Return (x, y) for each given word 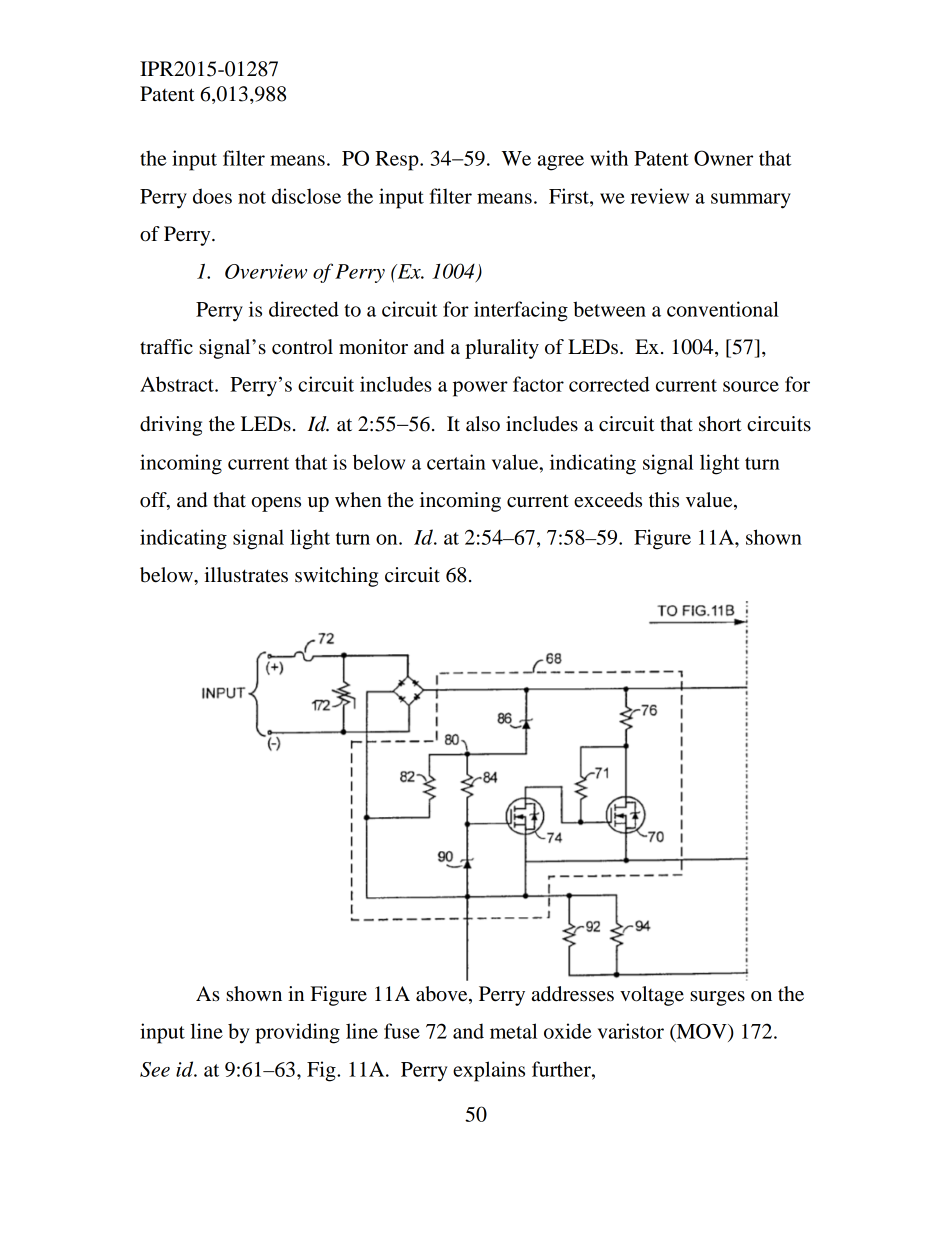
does (212, 196)
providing (297, 1033)
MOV (701, 1032)
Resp (398, 161)
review (660, 196)
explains (489, 1071)
